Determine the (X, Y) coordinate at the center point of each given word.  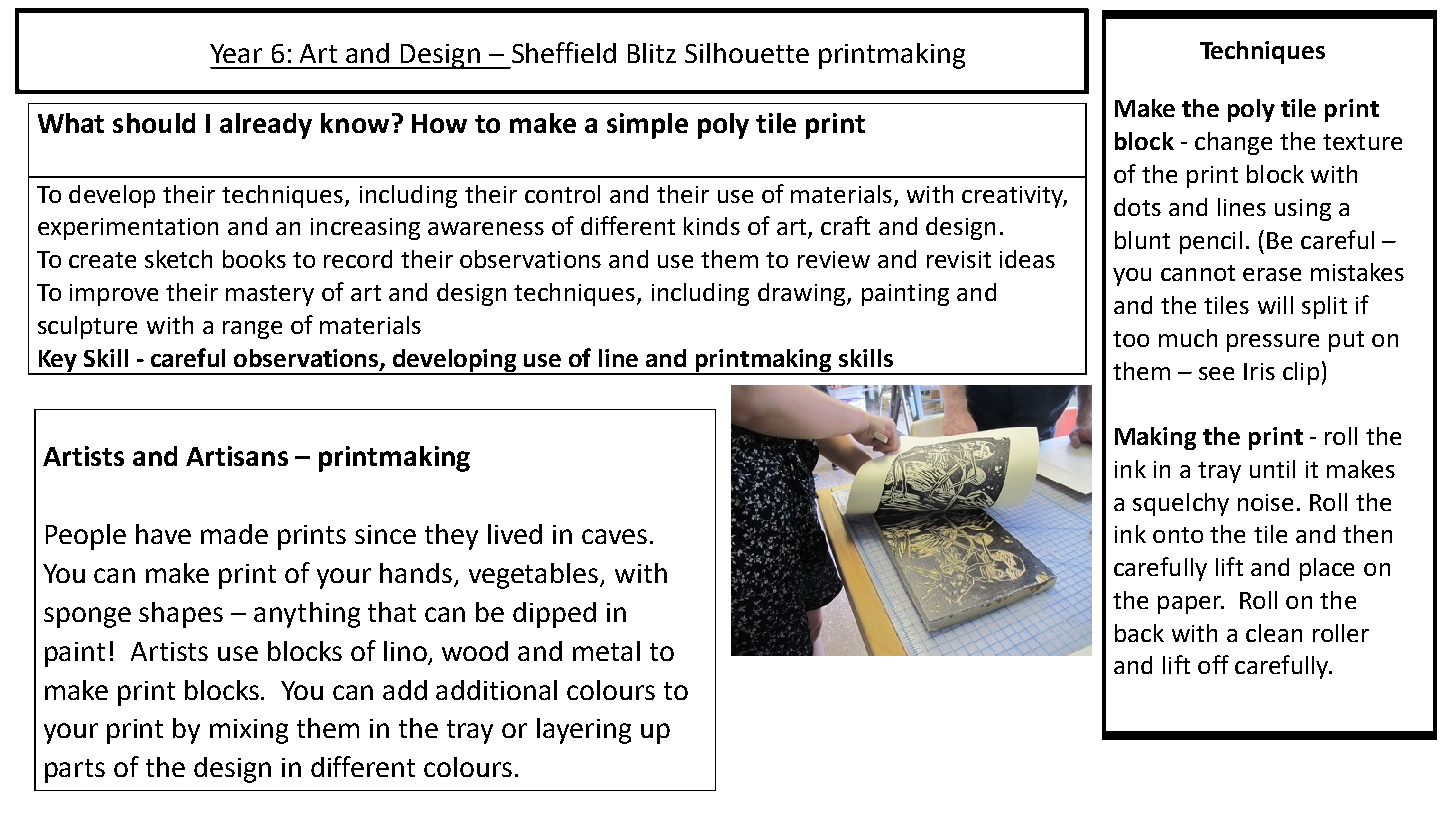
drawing (803, 294)
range (252, 330)
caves (614, 536)
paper (1190, 605)
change (1233, 143)
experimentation (128, 229)
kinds (712, 226)
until (1272, 469)
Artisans (237, 456)
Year (236, 53)
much (1188, 338)
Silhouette (747, 53)
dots (1137, 207)
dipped (554, 615)
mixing (249, 731)
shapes (181, 615)
